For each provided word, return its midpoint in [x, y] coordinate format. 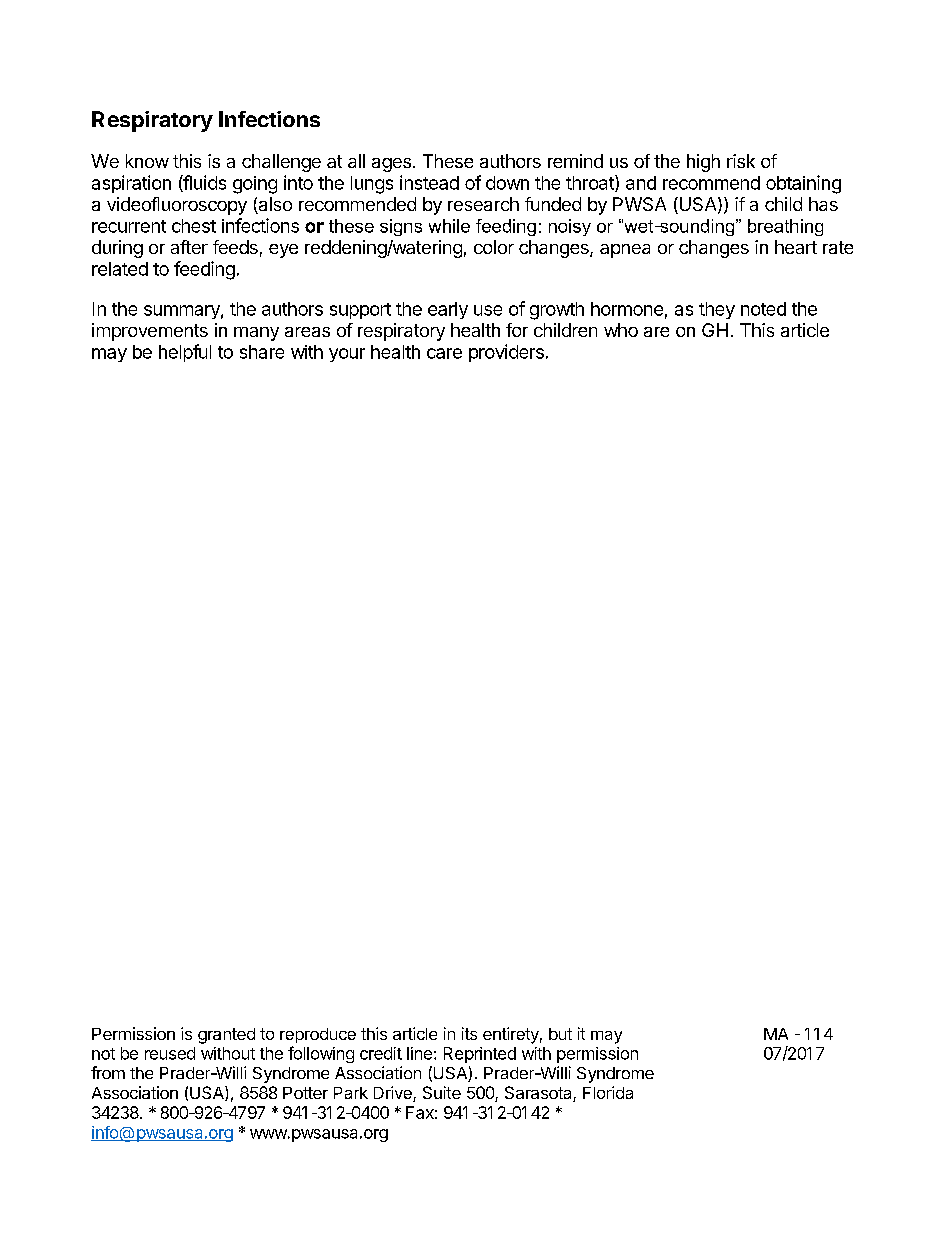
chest [194, 226]
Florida [608, 1092]
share [262, 352]
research [483, 204]
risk [741, 161]
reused [170, 1053]
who [621, 330]
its [469, 1033]
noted [763, 309]
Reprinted [480, 1055]
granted [226, 1036]
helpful [185, 353]
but [560, 1034]
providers [506, 353]
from [108, 1072]
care [444, 353]
